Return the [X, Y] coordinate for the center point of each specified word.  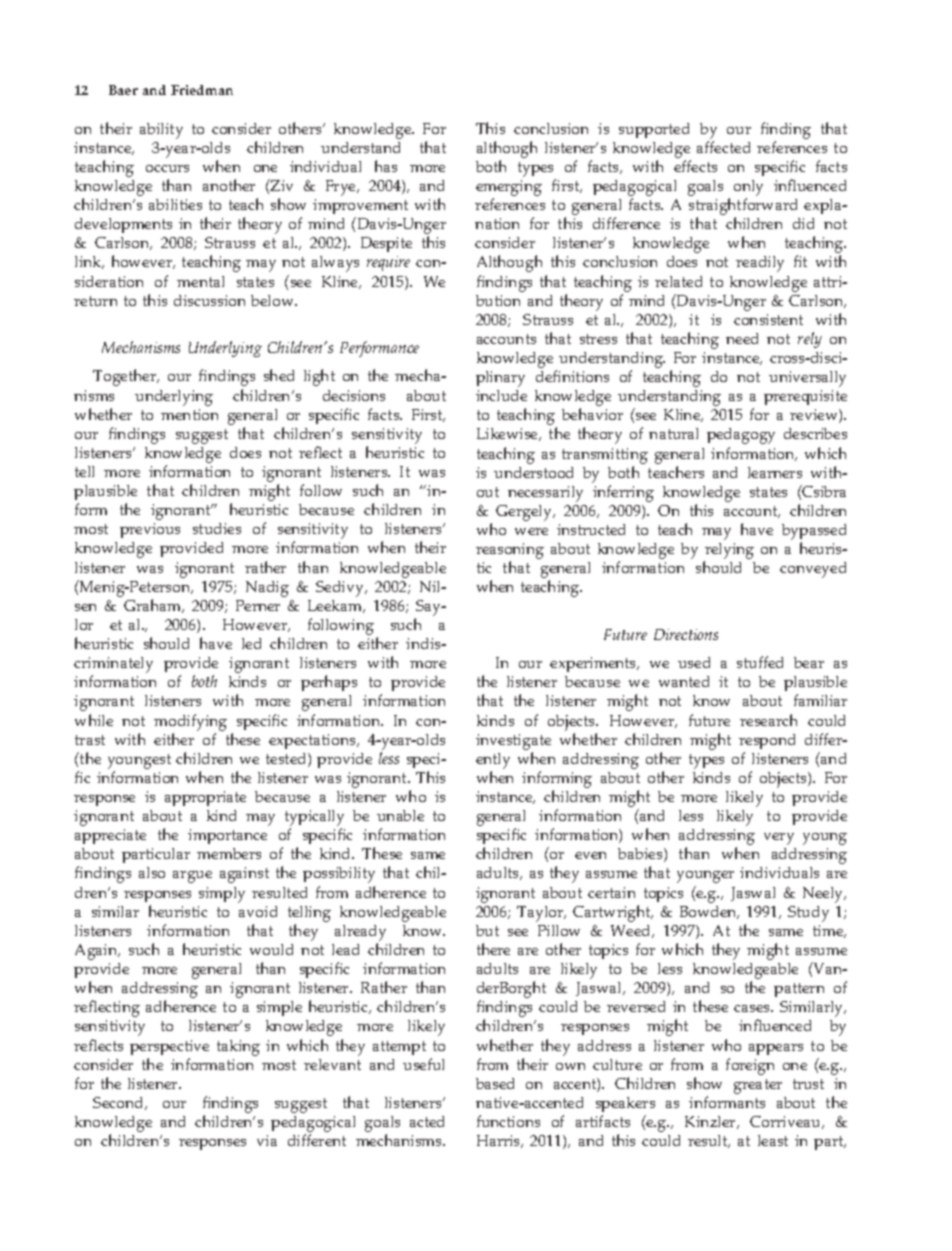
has [386, 166]
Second [119, 1103]
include [501, 395]
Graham [154, 606]
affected [723, 147]
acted [427, 1121]
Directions [686, 634]
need [742, 338]
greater [758, 1086]
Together [126, 377]
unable [400, 815]
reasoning [510, 552]
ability [161, 131]
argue [192, 877]
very [779, 839]
